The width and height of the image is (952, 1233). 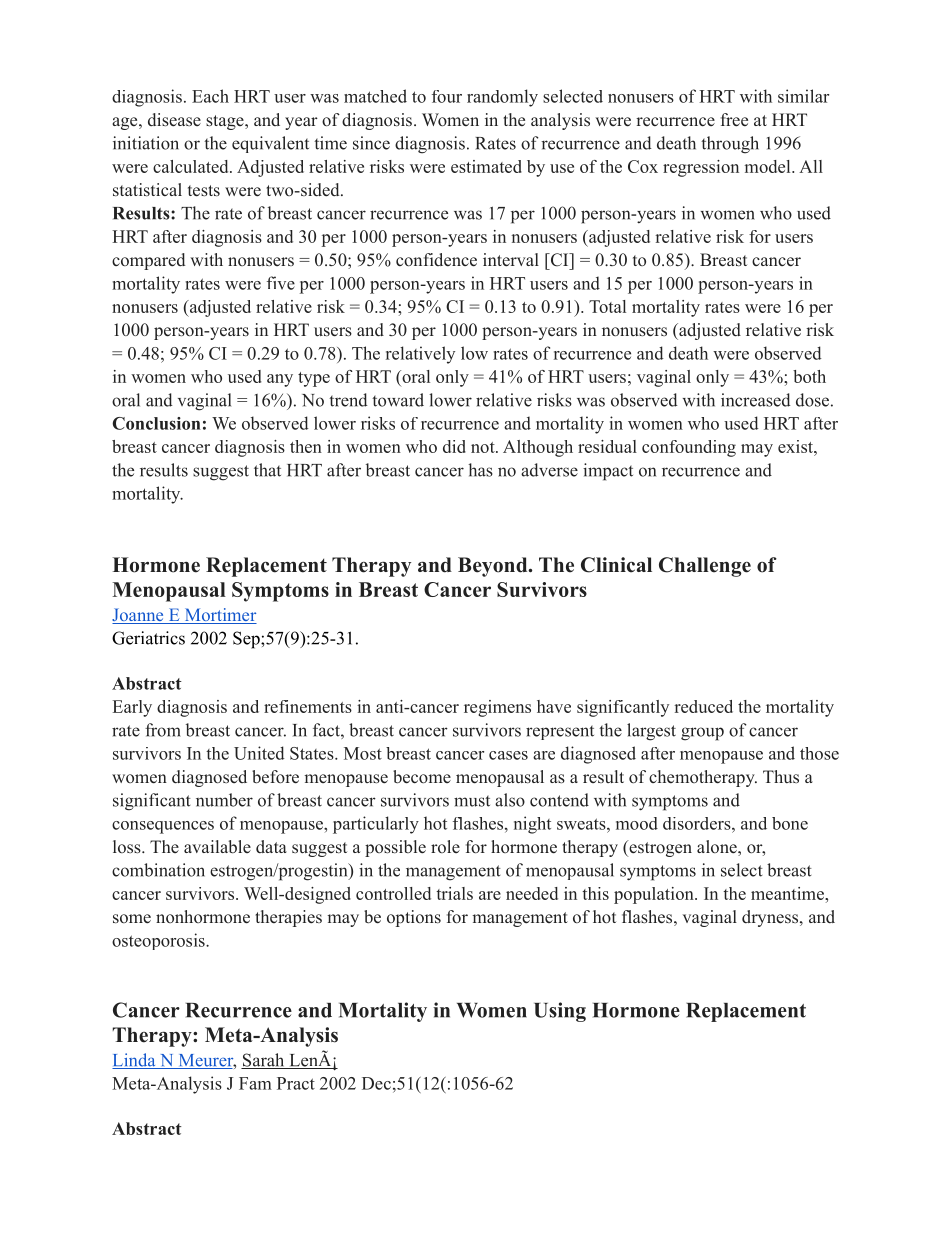 What do you see at coordinates (508, 755) in the image?
I see `cases` at bounding box center [508, 755].
